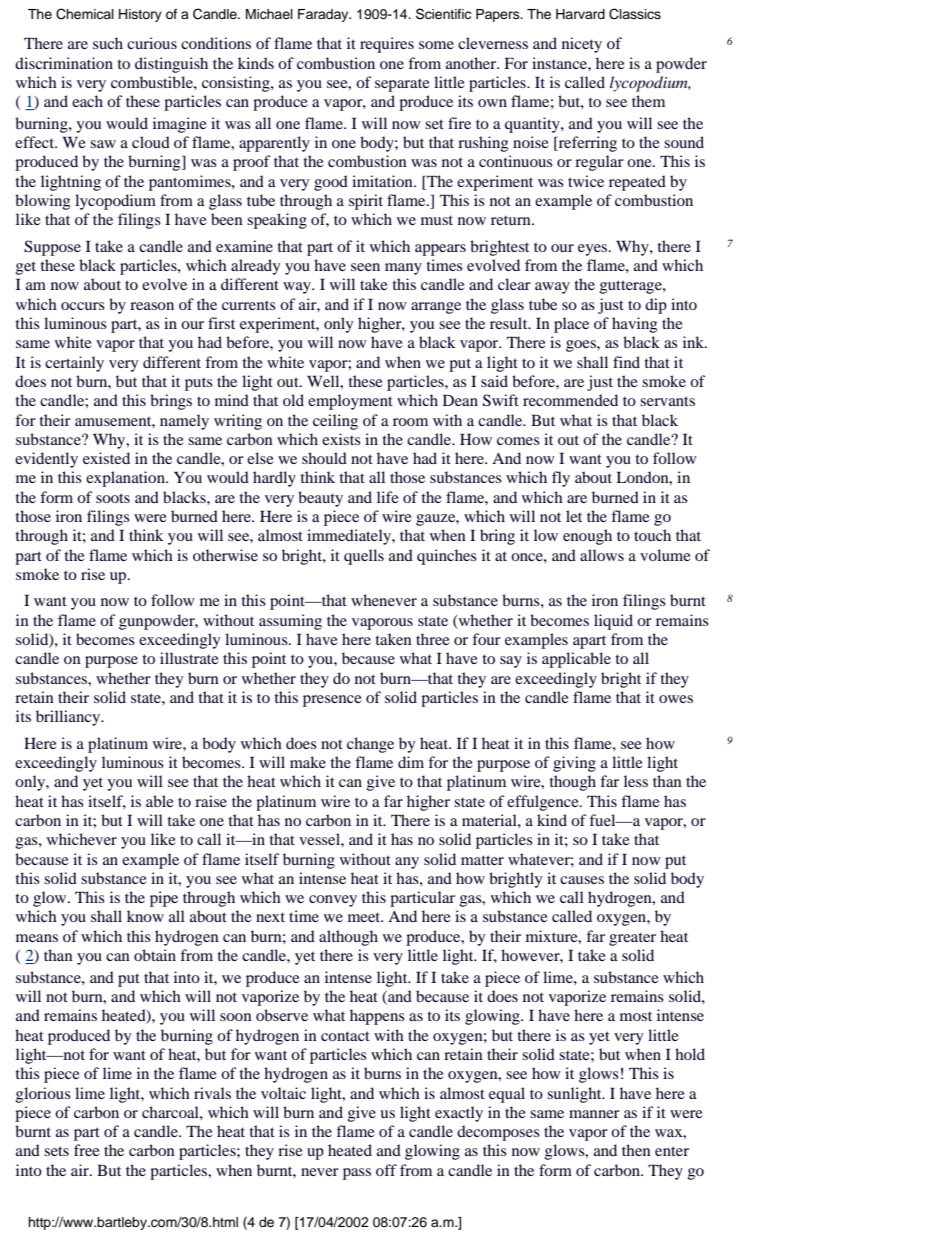  What do you see at coordinates (108, 43) in the screenshot?
I see `such` at bounding box center [108, 43].
